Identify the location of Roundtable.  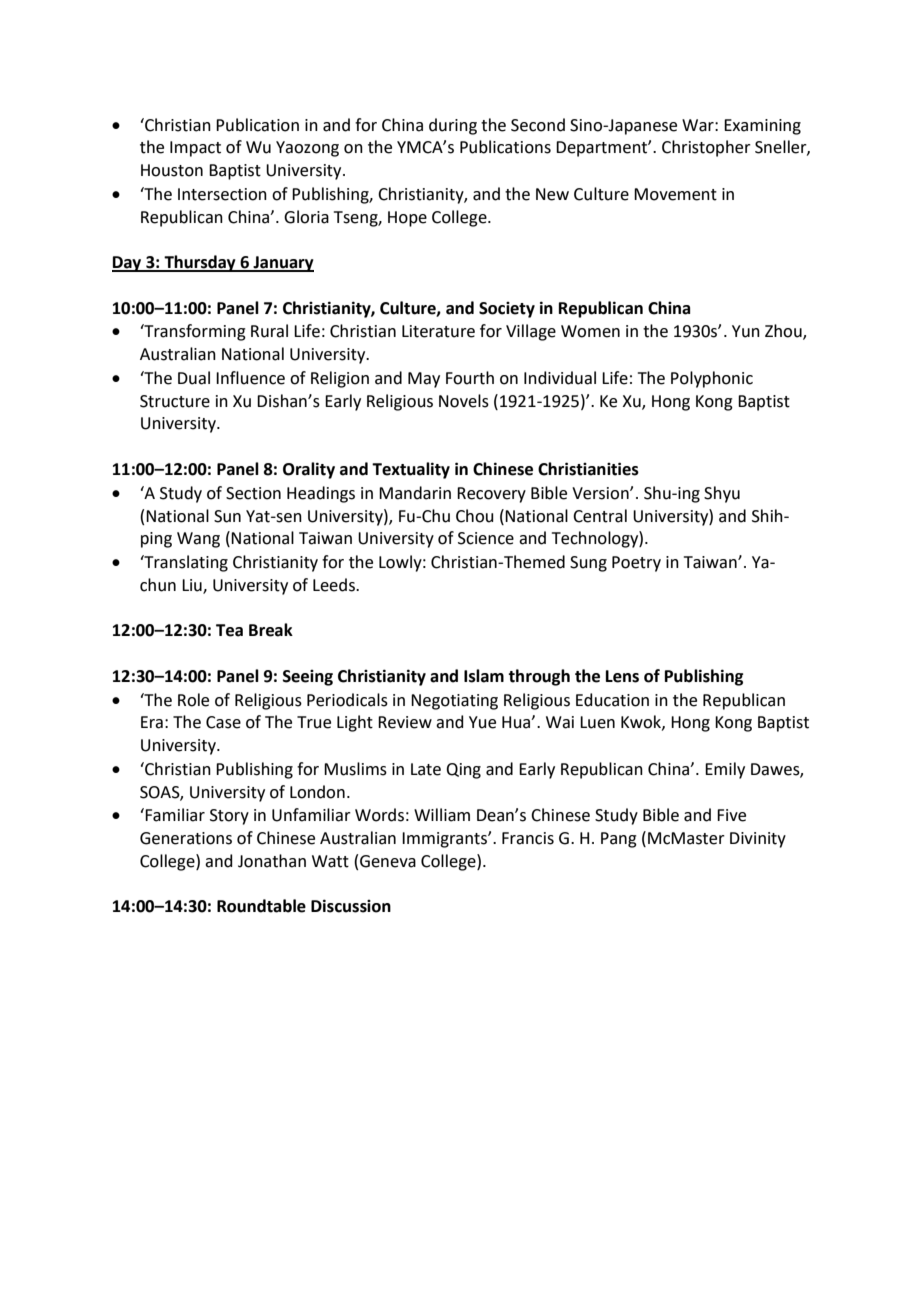
(261, 906).
